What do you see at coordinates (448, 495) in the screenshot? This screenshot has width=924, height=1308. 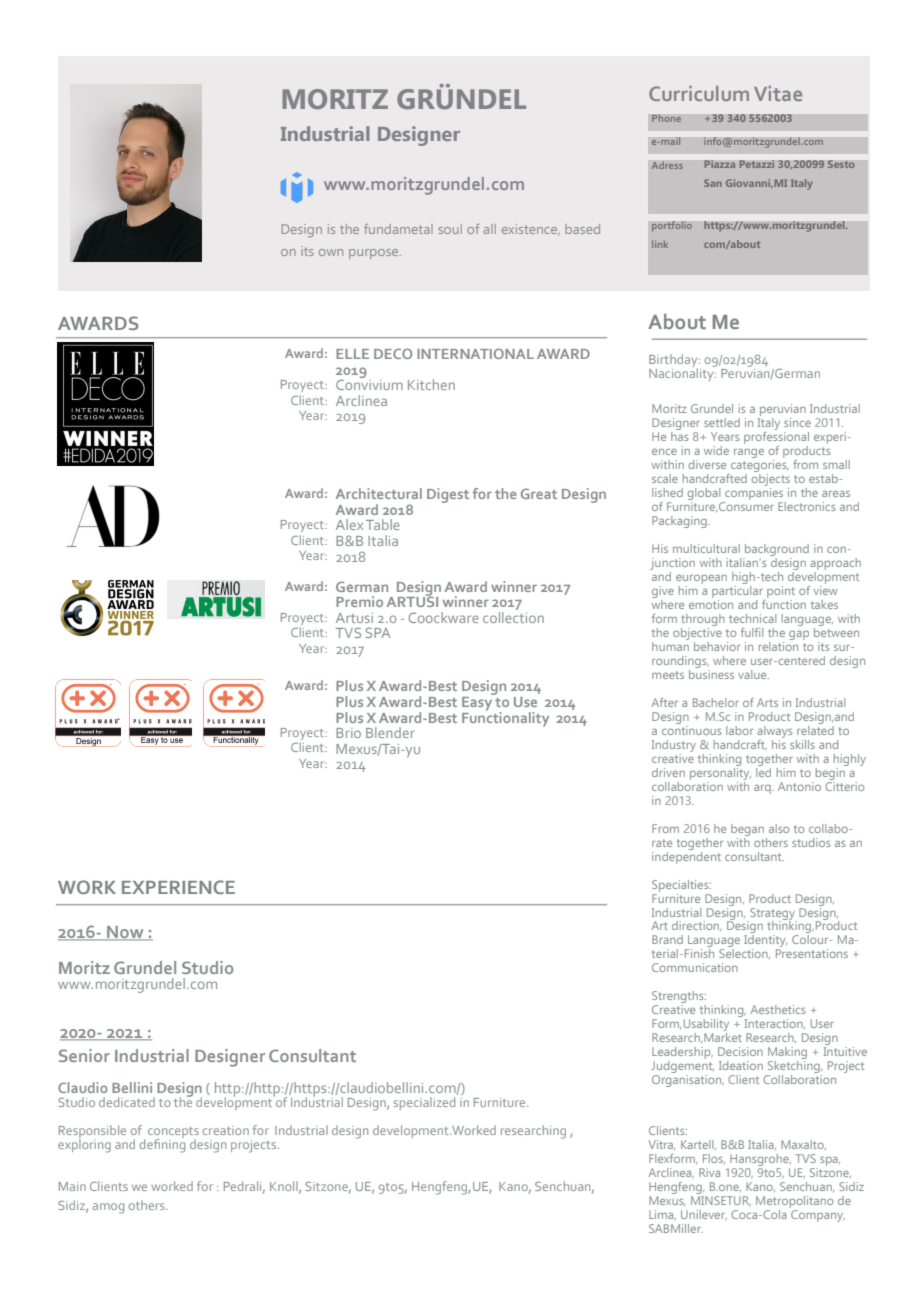 I see `Digest` at bounding box center [448, 495].
